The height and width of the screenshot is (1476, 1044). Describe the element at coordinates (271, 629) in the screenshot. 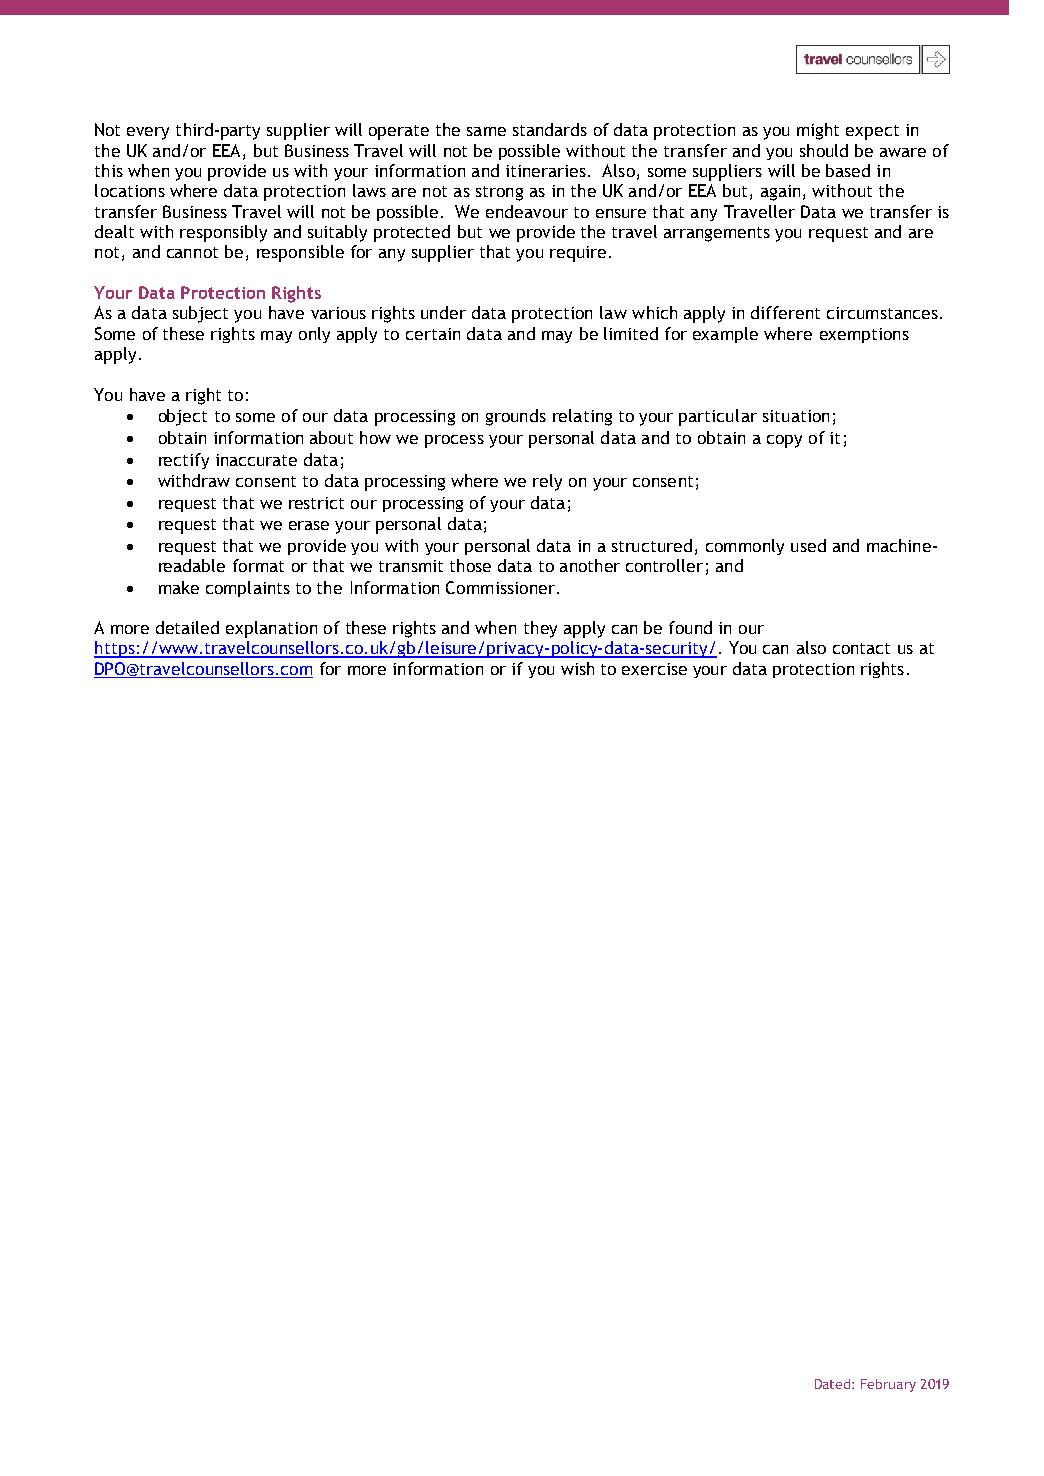

I see `explanation` at that location.
